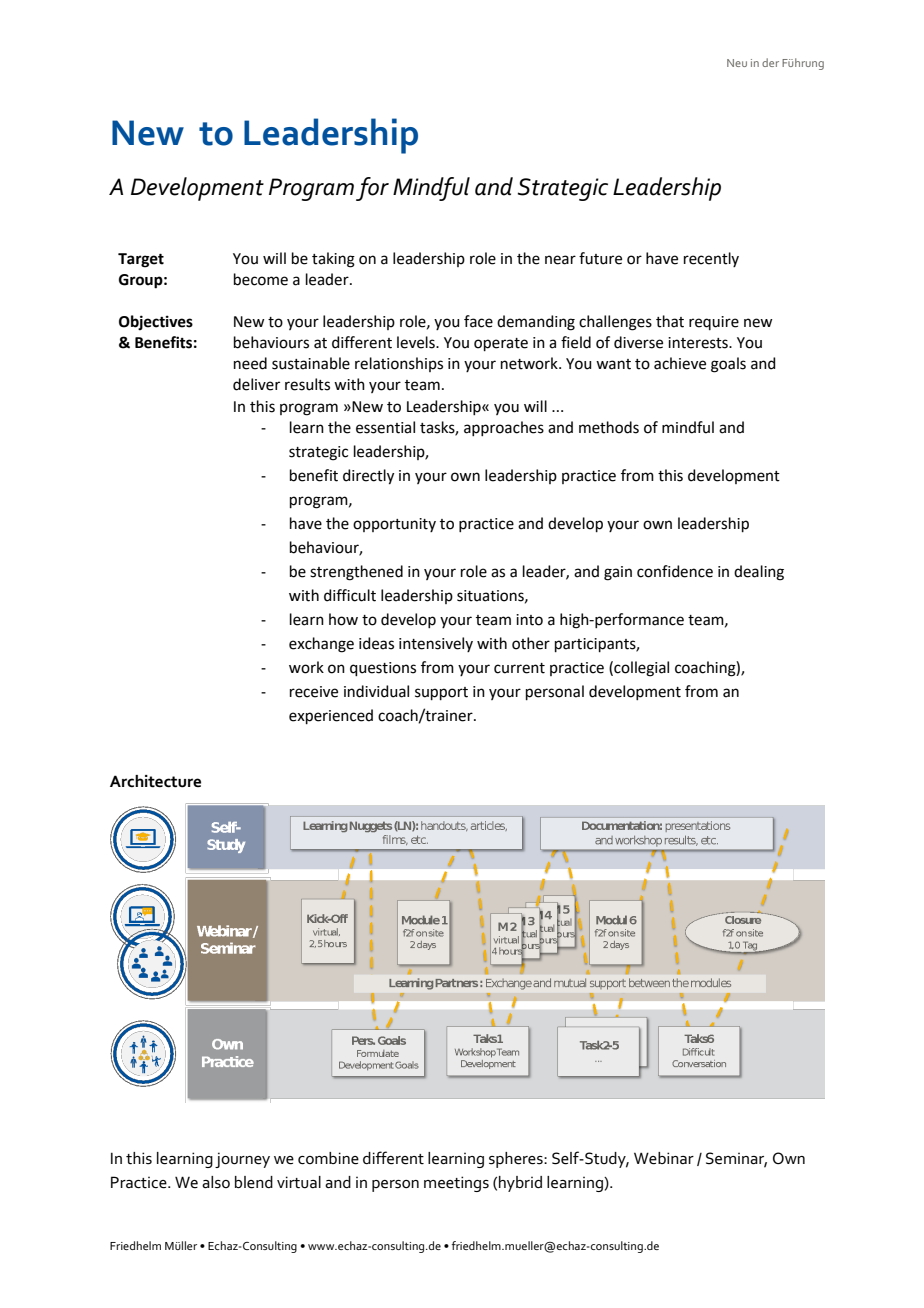 The image size is (924, 1308). I want to click on journey, so click(242, 1160).
